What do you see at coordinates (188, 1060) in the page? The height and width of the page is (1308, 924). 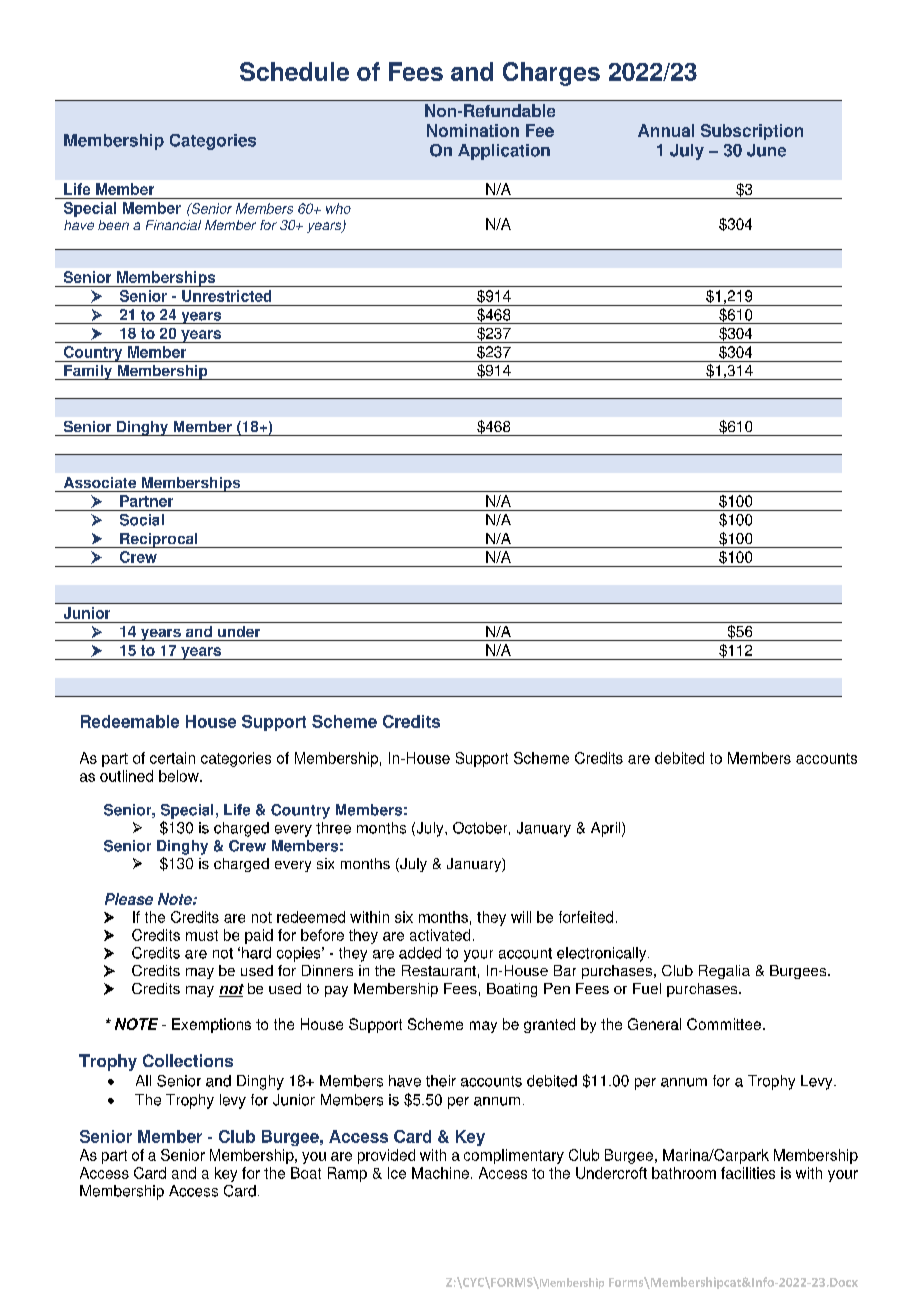 I see `Collections` at bounding box center [188, 1060].
